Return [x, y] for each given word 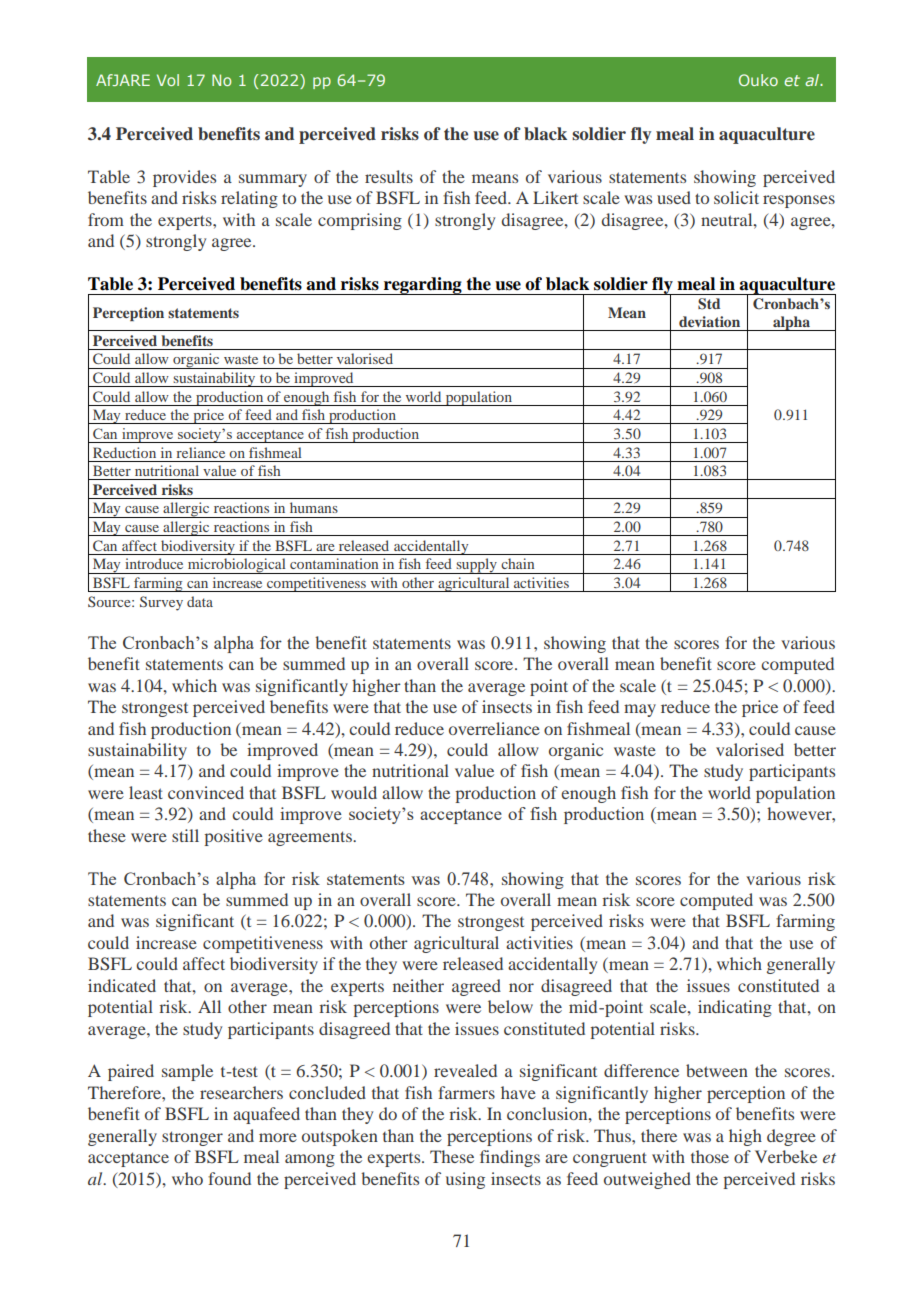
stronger [192, 1138]
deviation [709, 321]
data [200, 601]
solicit [736, 197]
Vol [168, 80]
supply [476, 566]
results [389, 176]
